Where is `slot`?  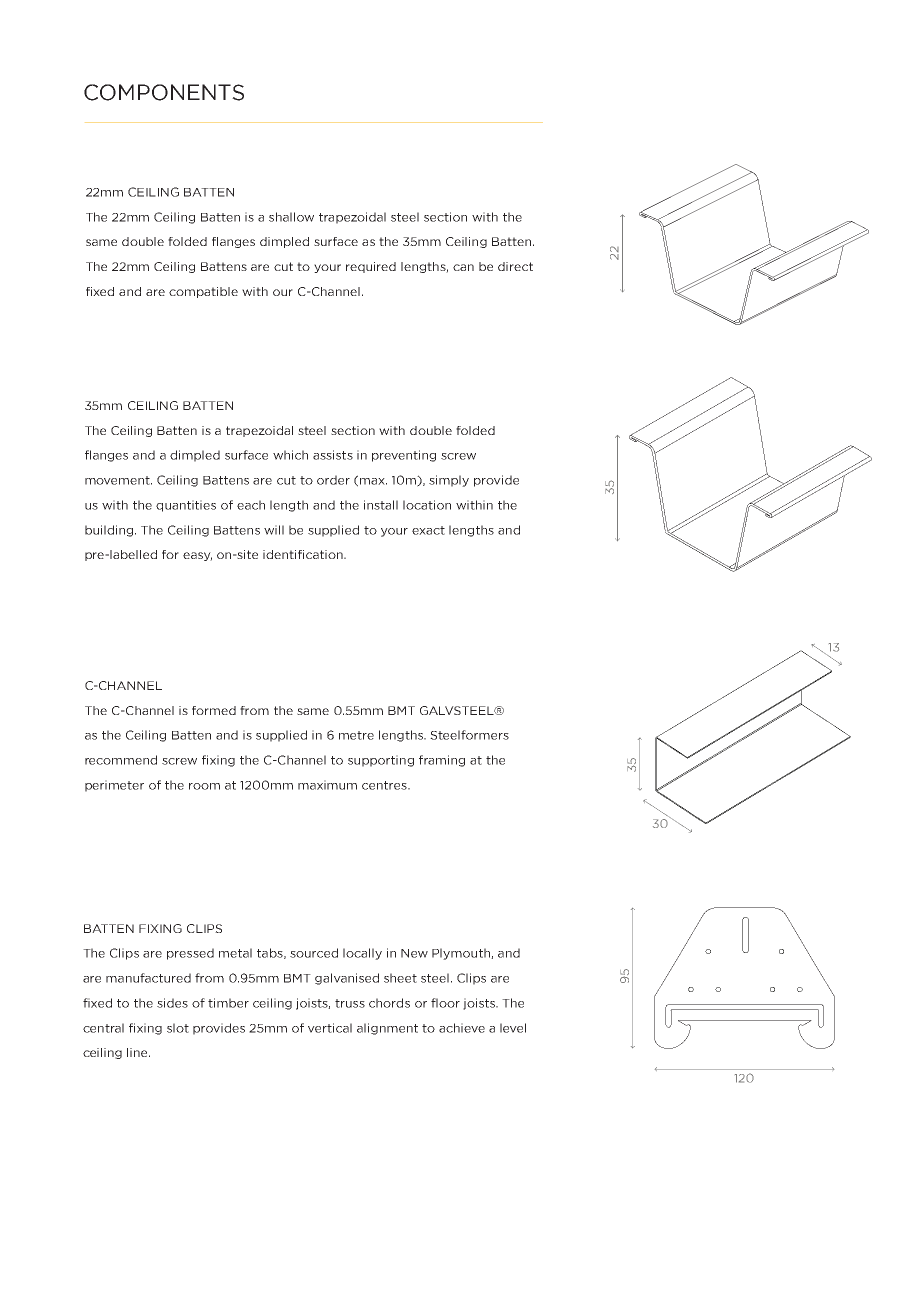 slot is located at coordinates (178, 1028).
